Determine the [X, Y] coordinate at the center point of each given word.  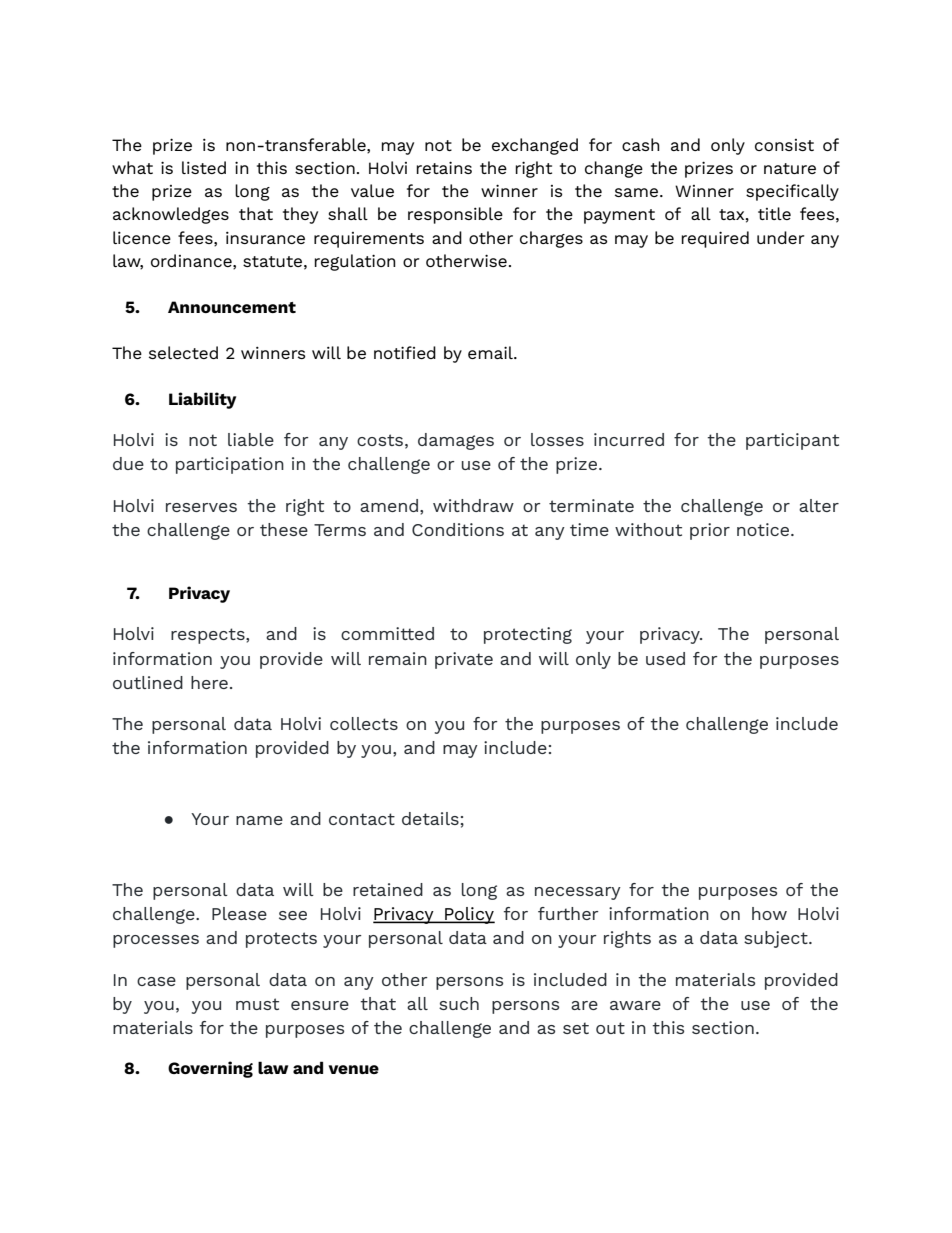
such [459, 1003]
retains [444, 167]
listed [204, 167]
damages [456, 441]
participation [230, 465]
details [430, 818]
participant [792, 441]
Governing [210, 1069]
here [209, 682]
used [665, 658]
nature [790, 168]
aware [635, 1005]
